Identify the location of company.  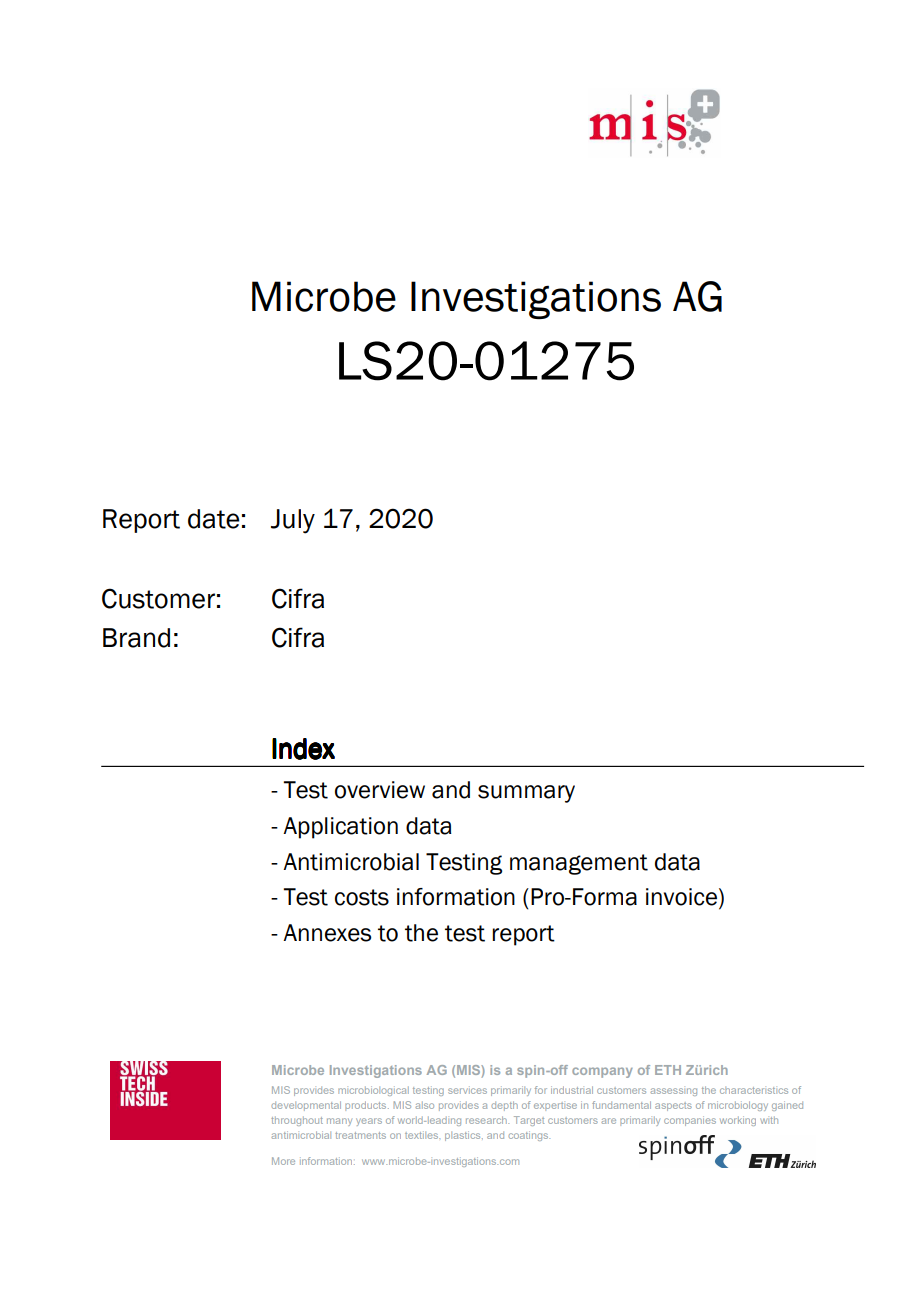
(602, 1072).
